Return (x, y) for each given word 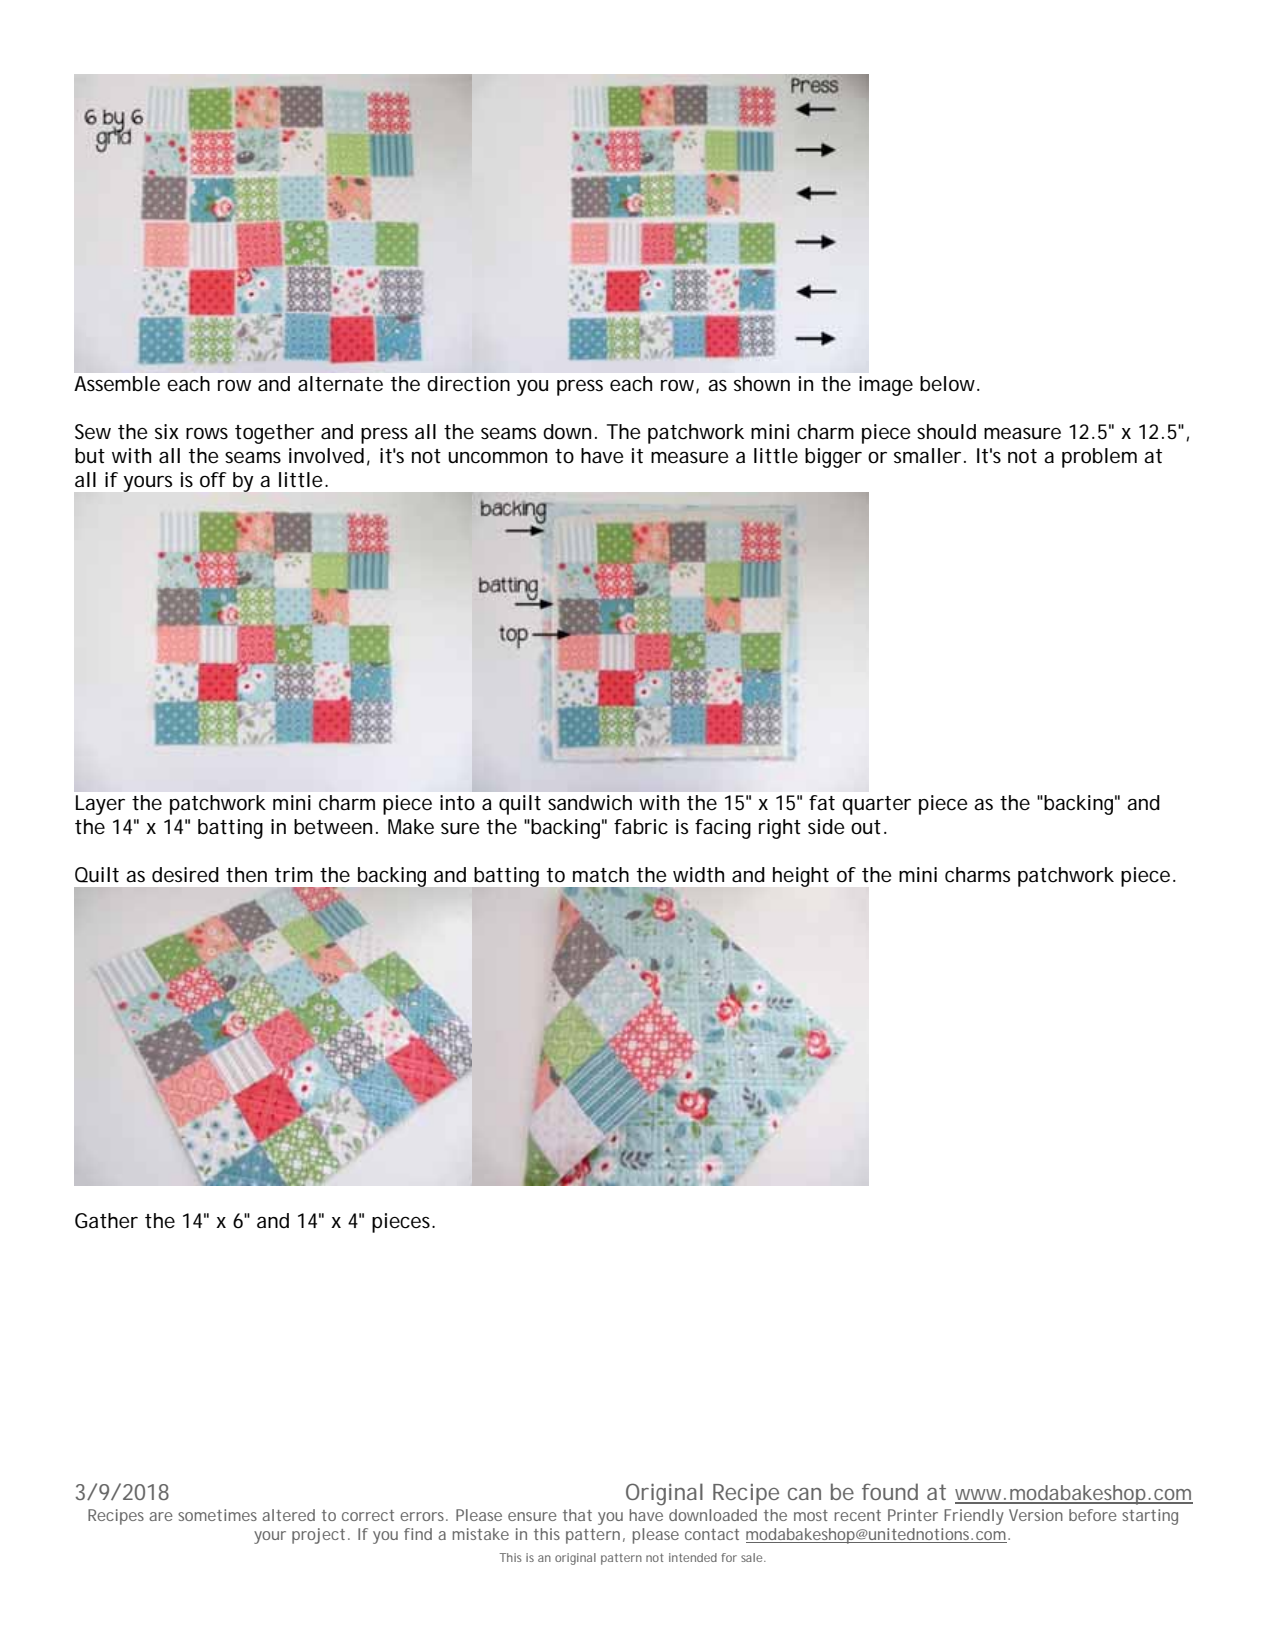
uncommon (497, 457)
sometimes (217, 1515)
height (801, 877)
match (601, 875)
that (577, 1515)
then (246, 875)
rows (207, 433)
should (946, 432)
